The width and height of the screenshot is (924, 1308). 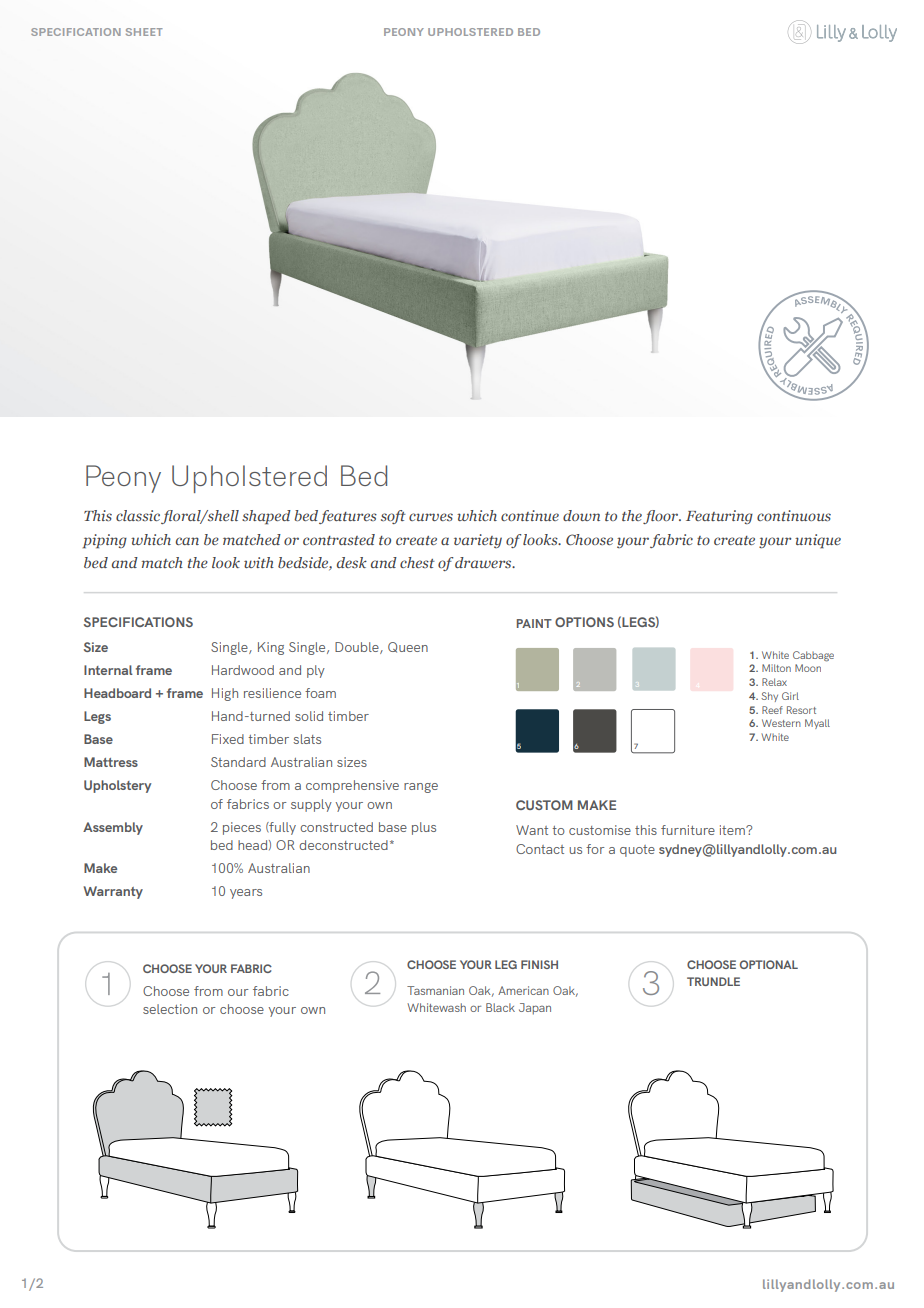 I want to click on selection, so click(x=170, y=1009).
